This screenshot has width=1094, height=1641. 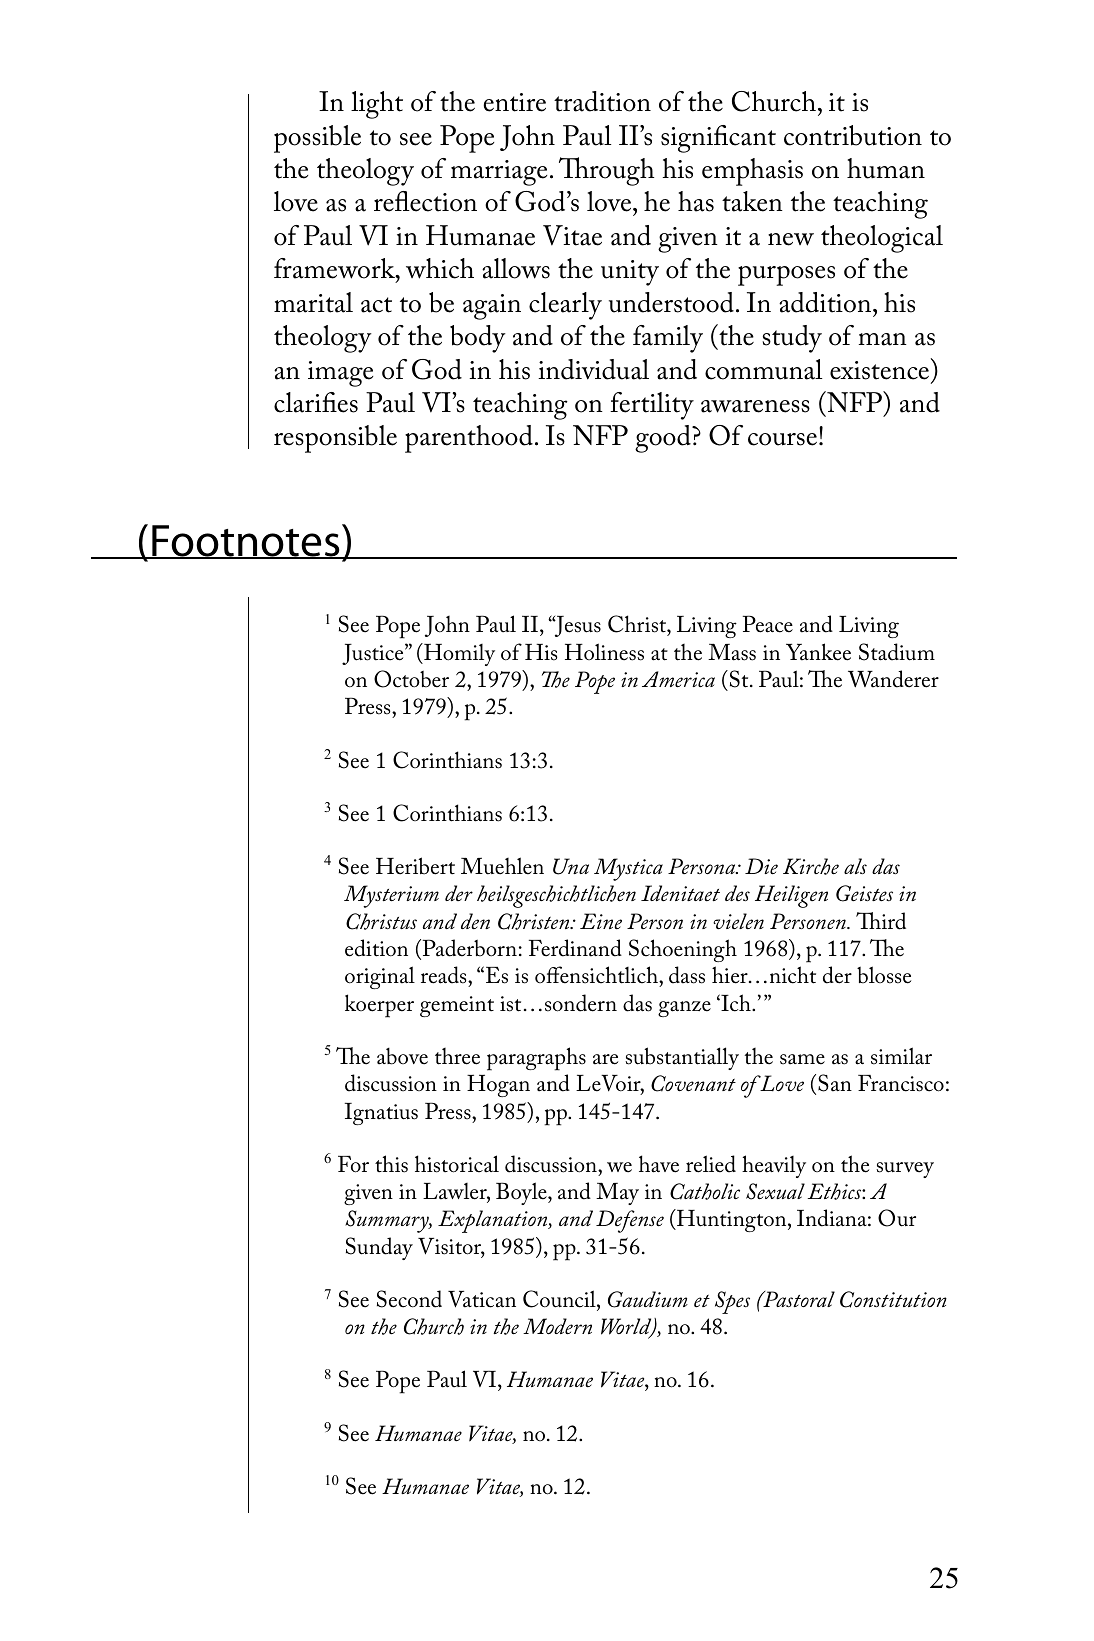 What do you see at coordinates (606, 171) in the screenshot?
I see `Through` at bounding box center [606, 171].
